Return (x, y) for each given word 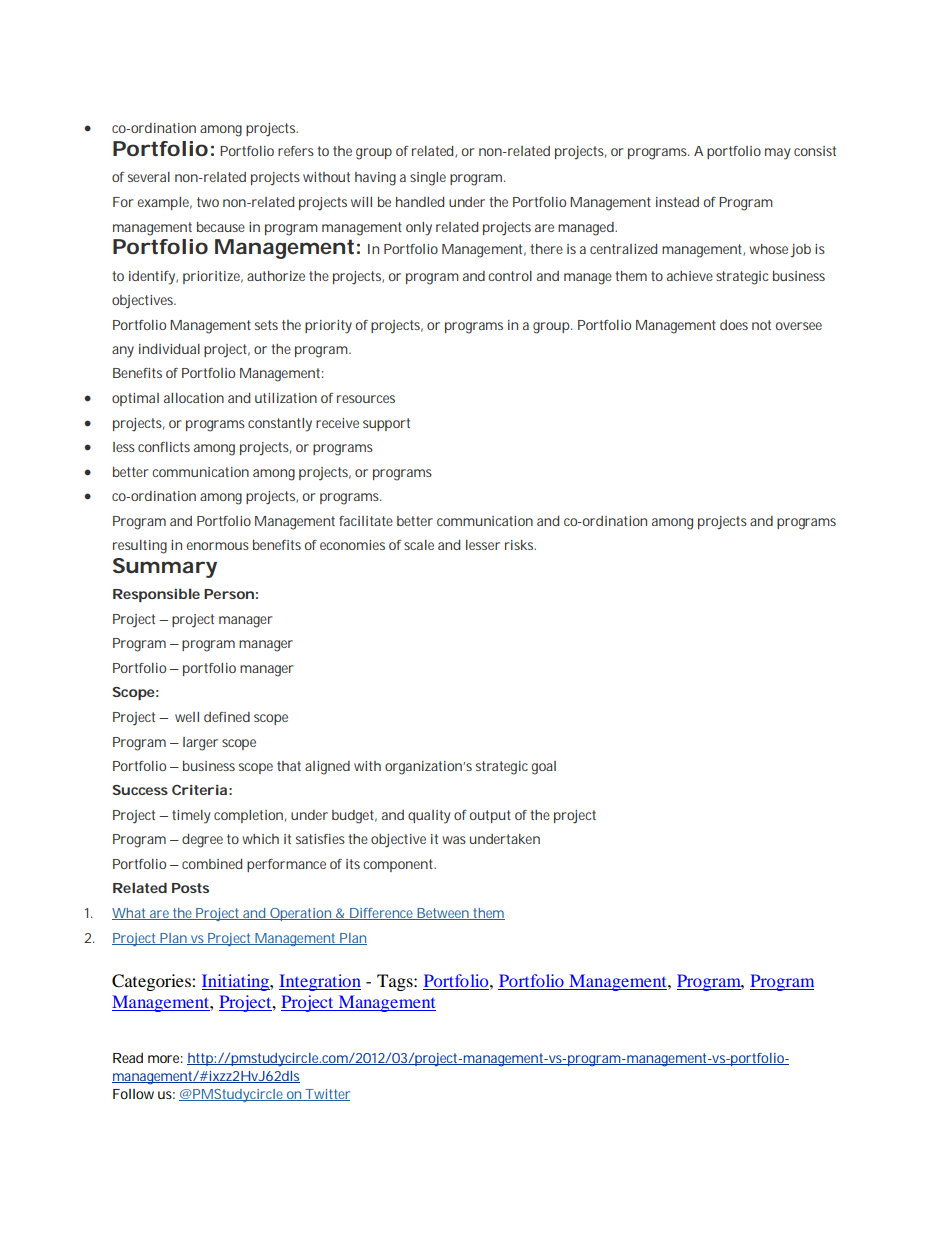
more (165, 1059)
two (208, 202)
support (386, 424)
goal (544, 768)
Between (443, 914)
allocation (194, 398)
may (777, 154)
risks (520, 545)
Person (229, 594)
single (428, 179)
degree (202, 841)
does (734, 325)
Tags (396, 982)
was (454, 840)
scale (419, 545)
